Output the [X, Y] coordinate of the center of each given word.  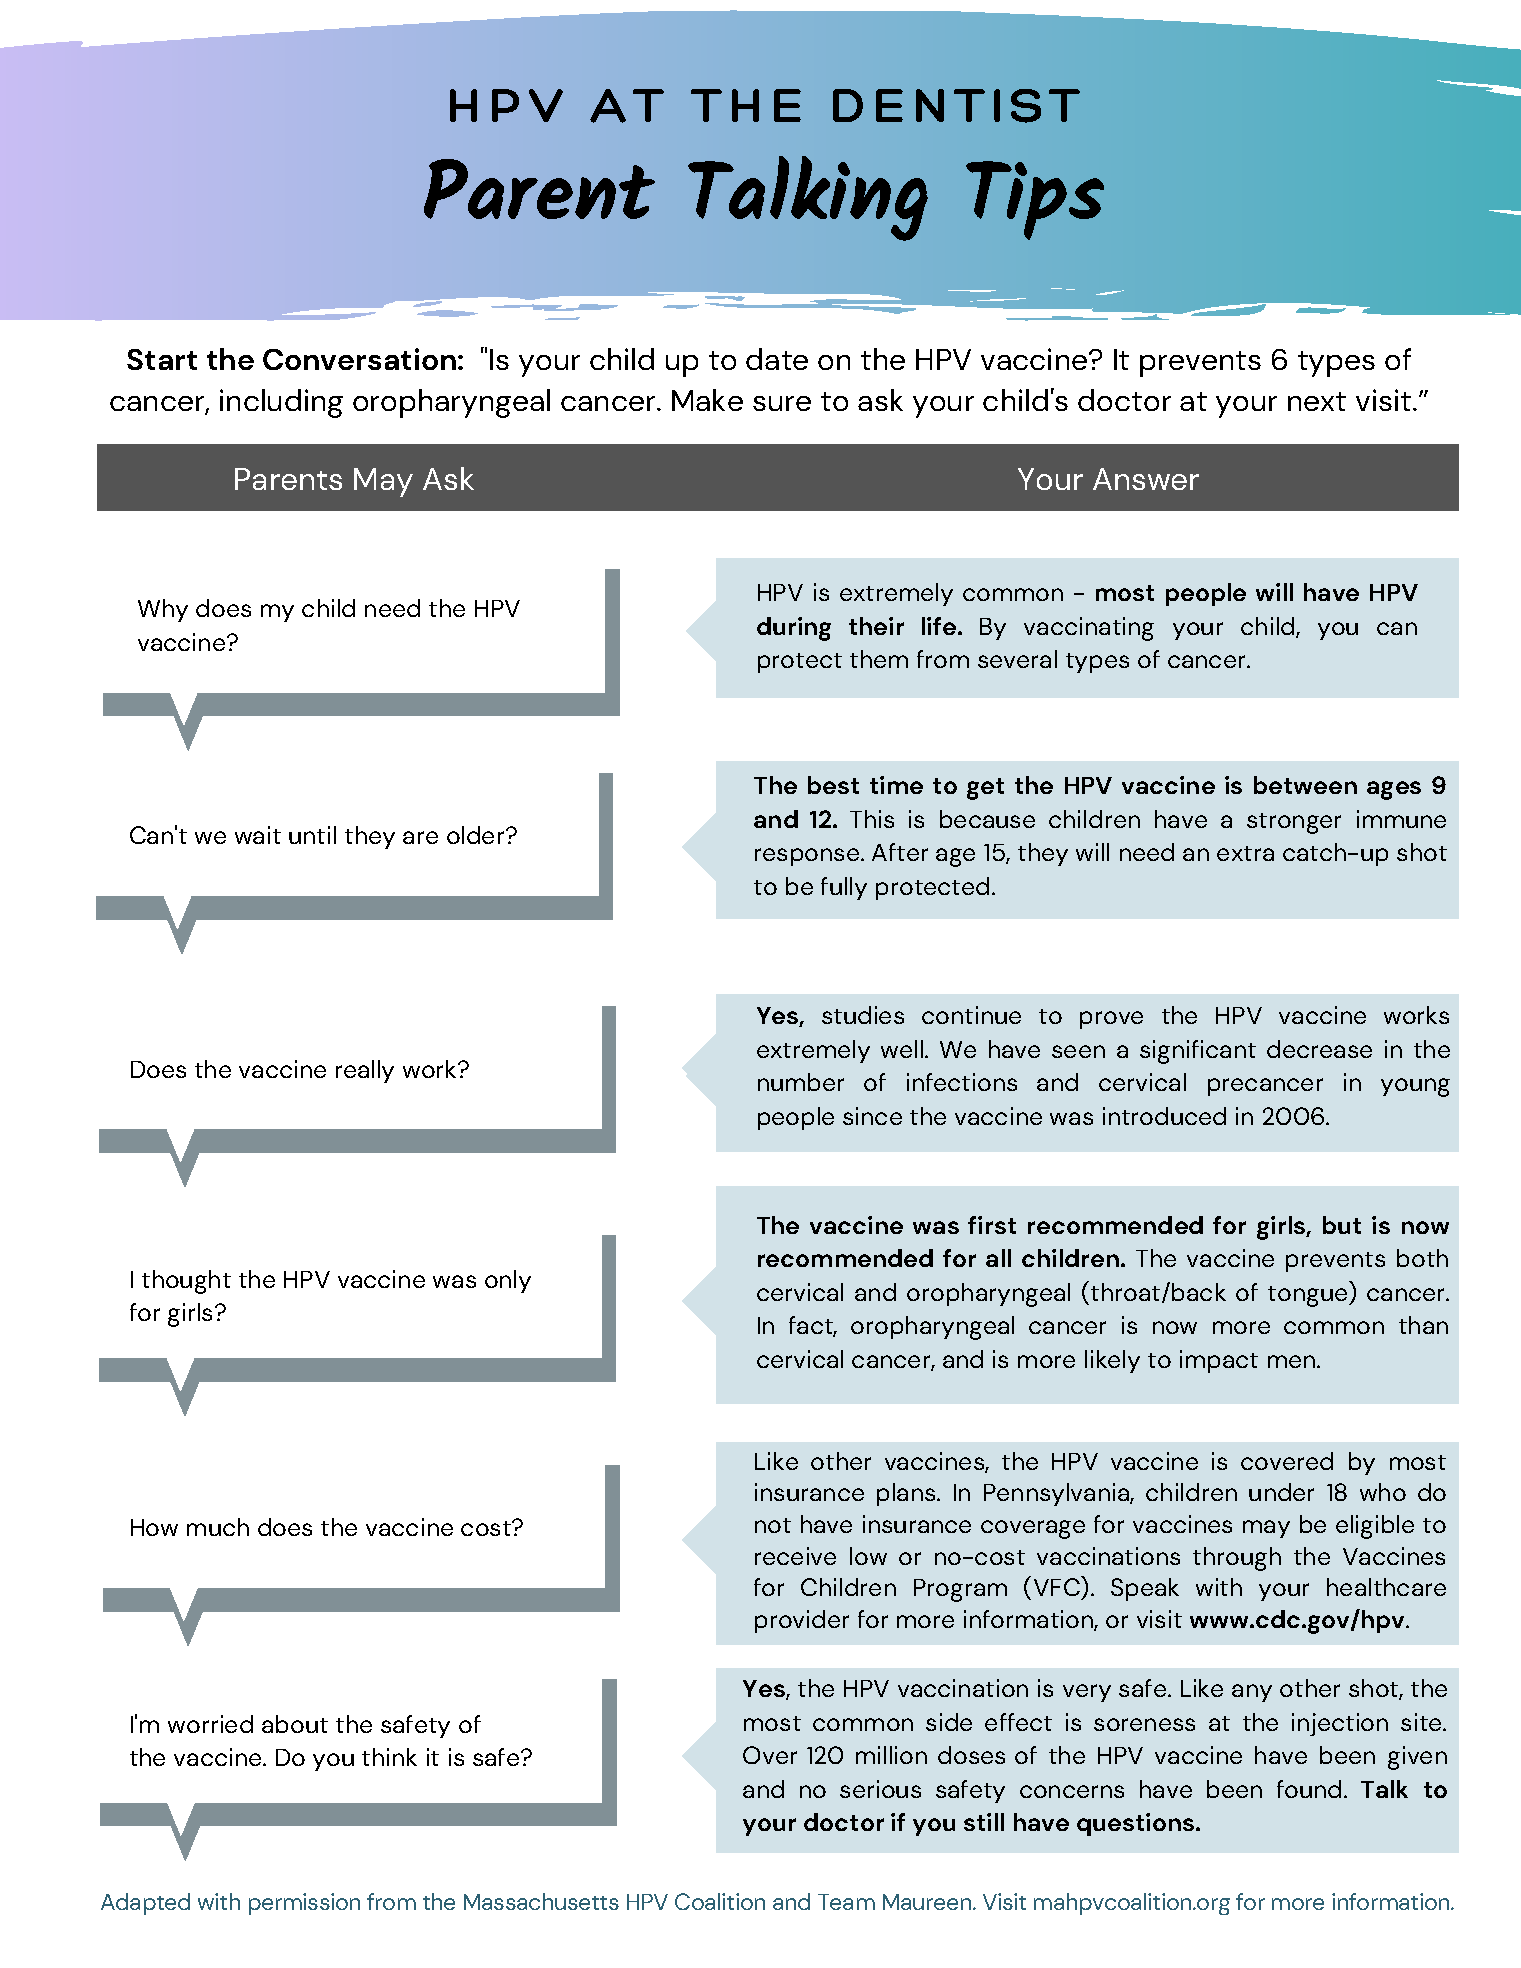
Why [163, 610]
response [808, 857]
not [773, 1525]
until [312, 835]
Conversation [361, 359]
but [1342, 1225]
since [872, 1116]
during [794, 629]
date [777, 359]
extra [1245, 853]
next [1317, 401]
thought [186, 1282]
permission [304, 1904]
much [218, 1527]
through [1237, 1559]
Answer [1146, 479]
